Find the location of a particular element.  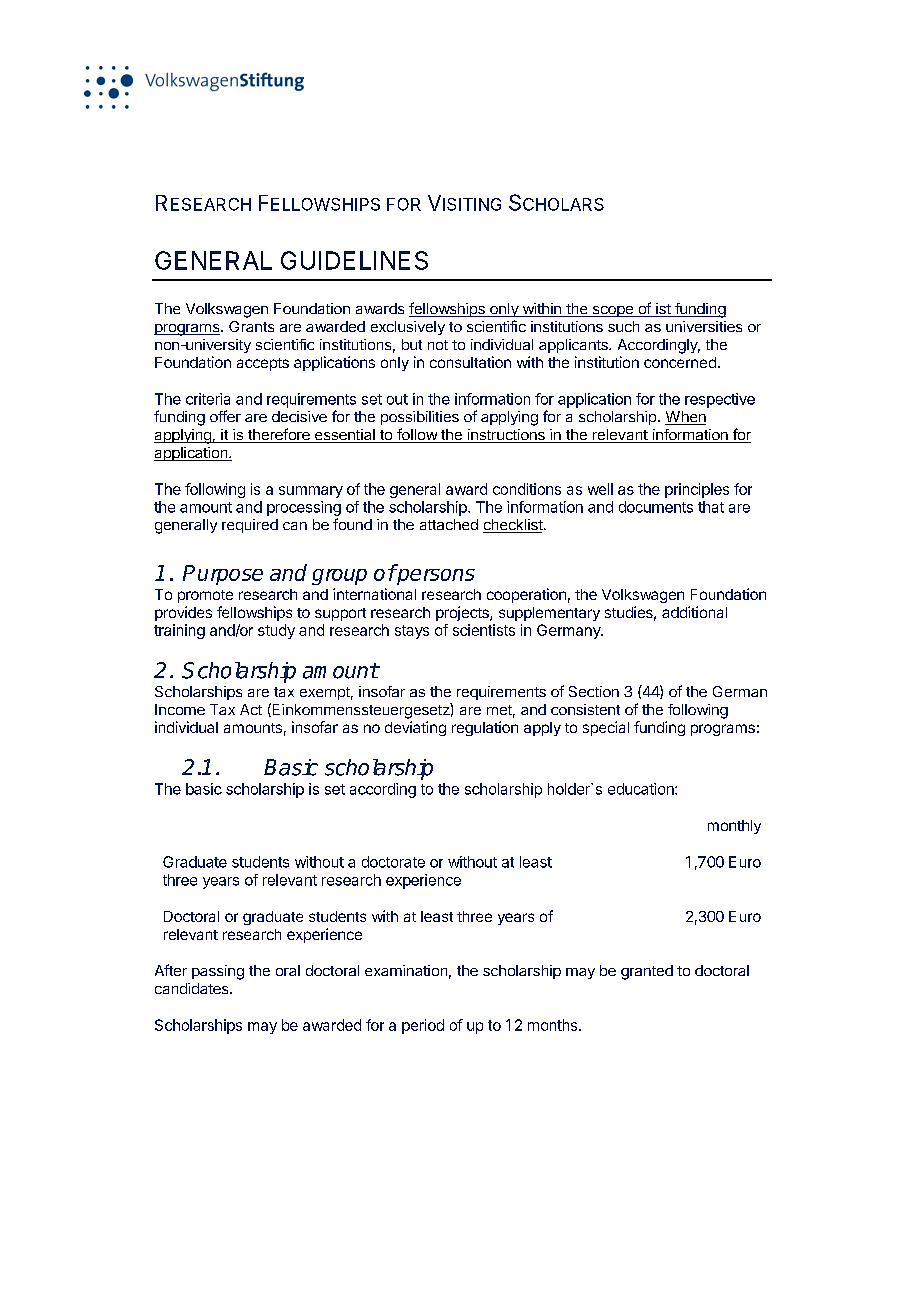

scientists is located at coordinates (484, 630).
